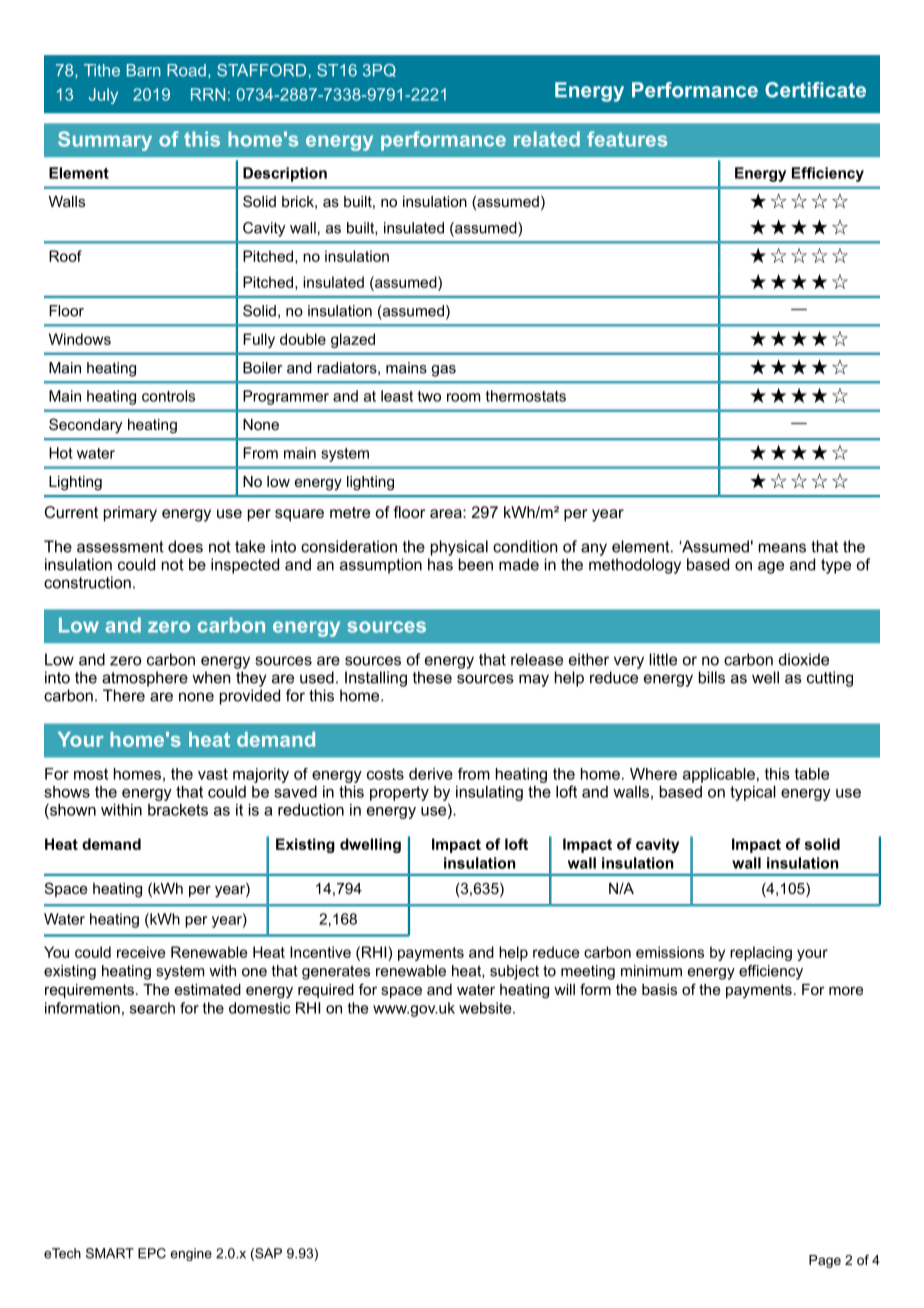  I want to click on EPC, so click(152, 1253).
